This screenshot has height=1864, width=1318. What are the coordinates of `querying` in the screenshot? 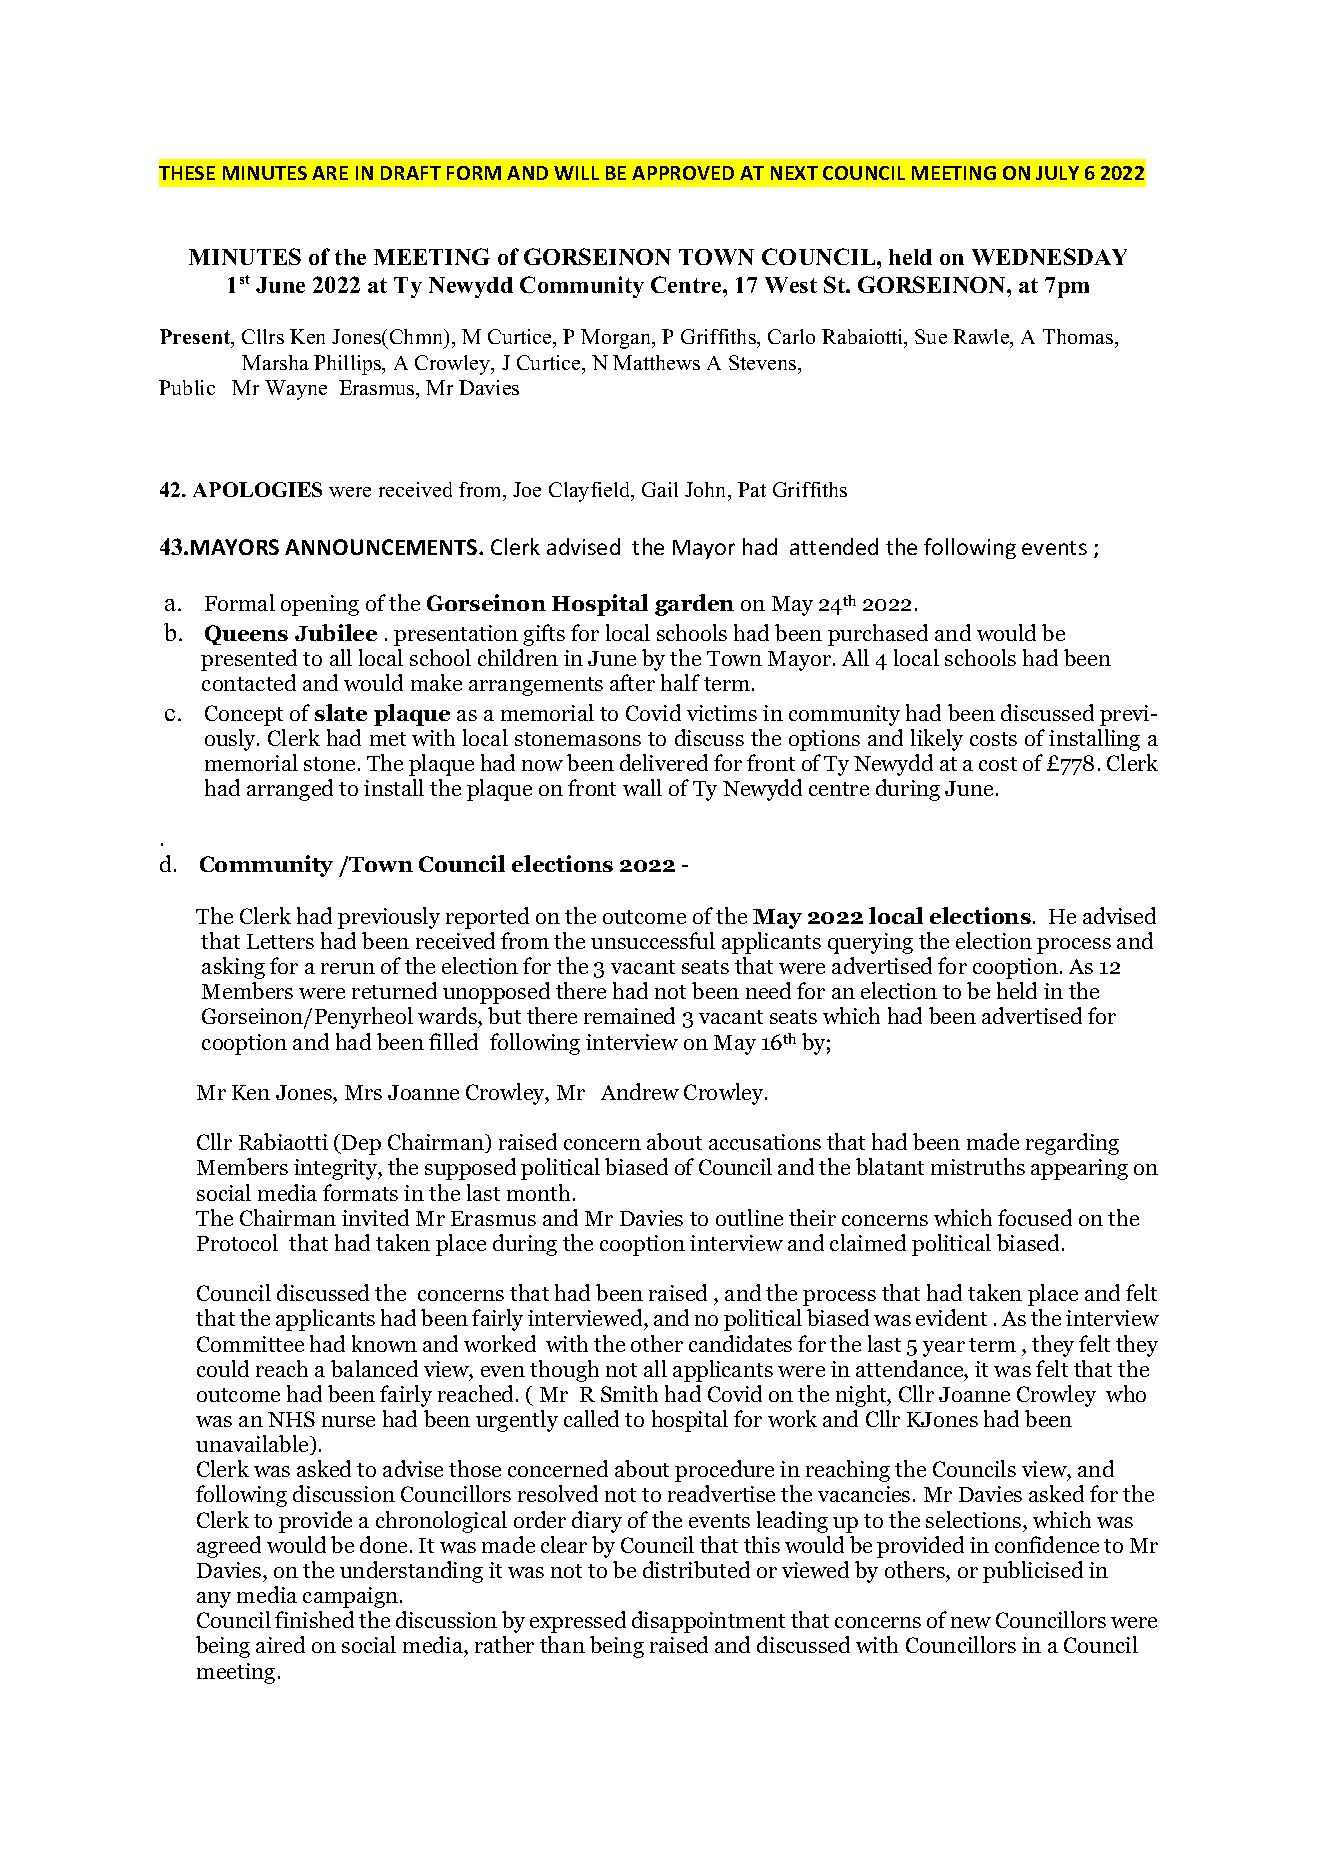 It's located at (870, 943).
